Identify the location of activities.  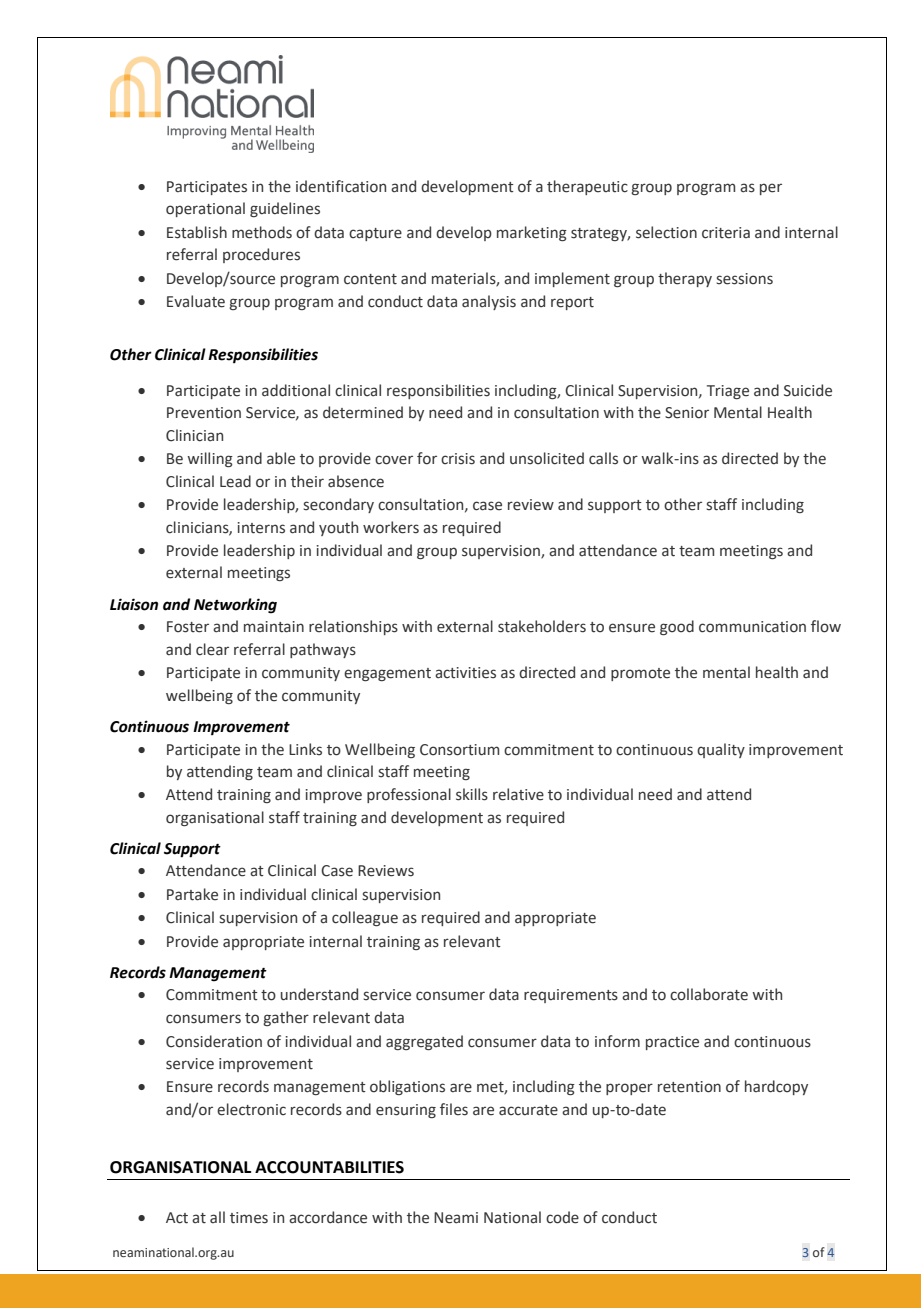
(465, 673).
